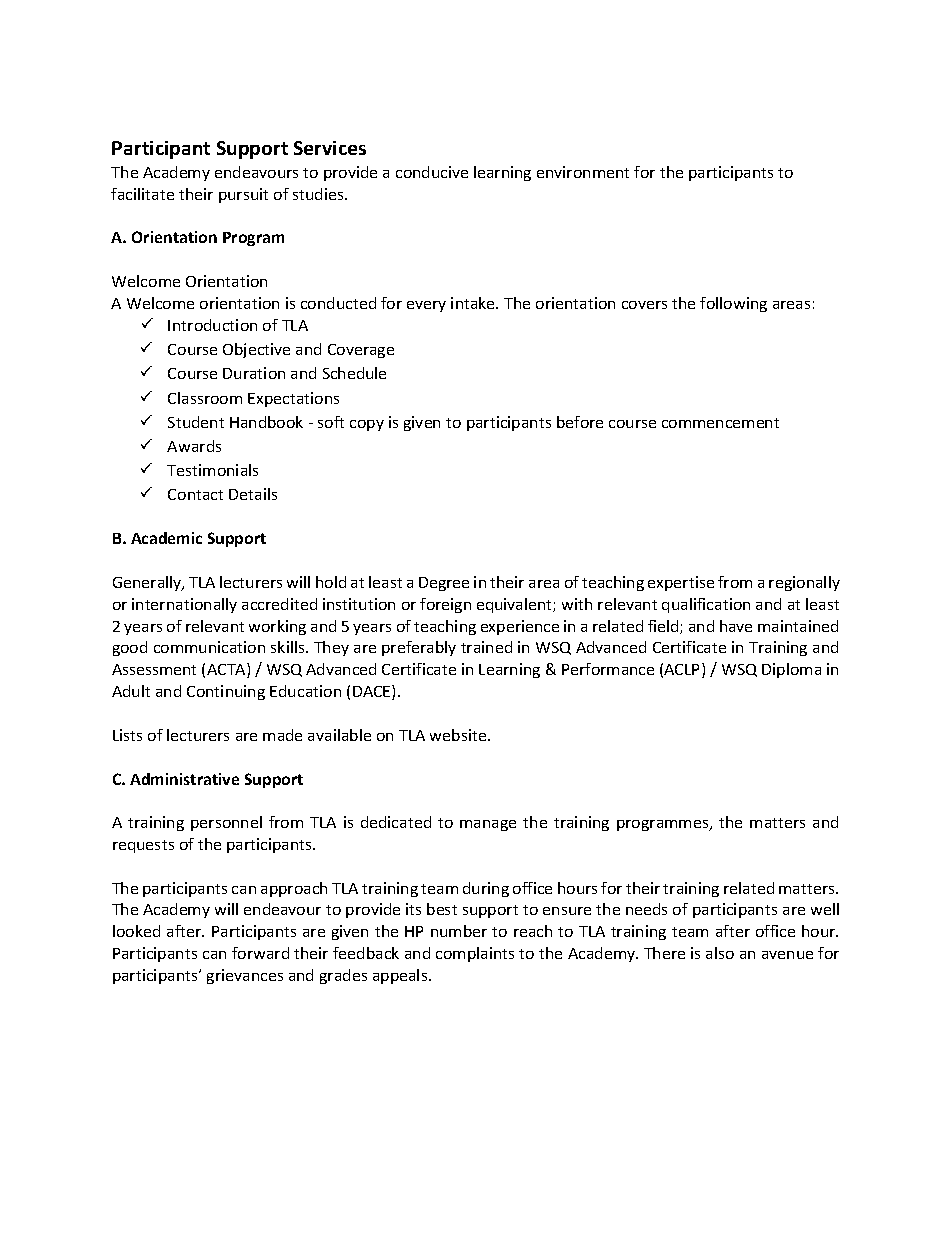 The width and height of the screenshot is (952, 1233). What do you see at coordinates (475, 954) in the screenshot?
I see `complaints` at bounding box center [475, 954].
